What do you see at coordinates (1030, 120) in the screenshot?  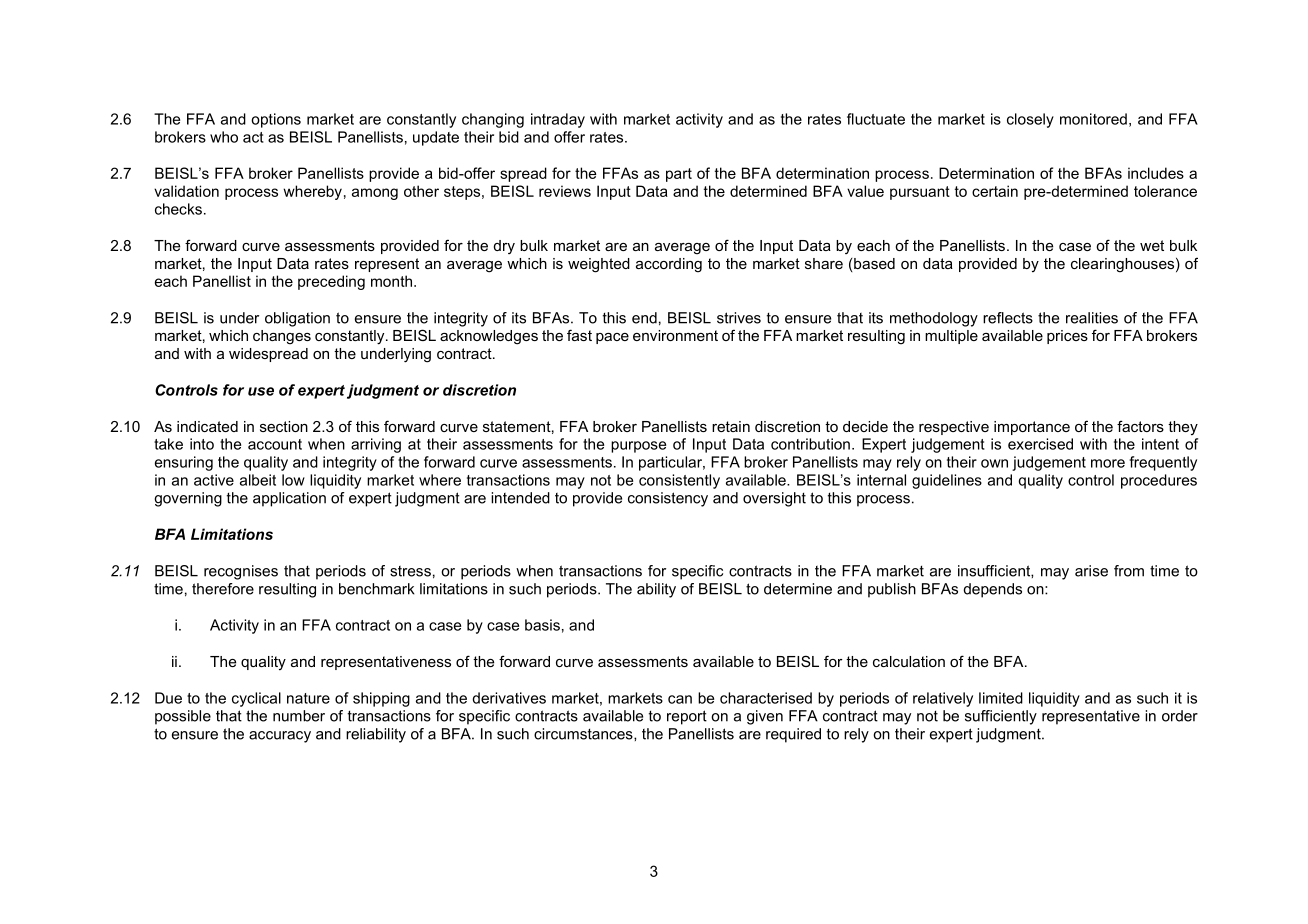 I see `closely` at bounding box center [1030, 120].
